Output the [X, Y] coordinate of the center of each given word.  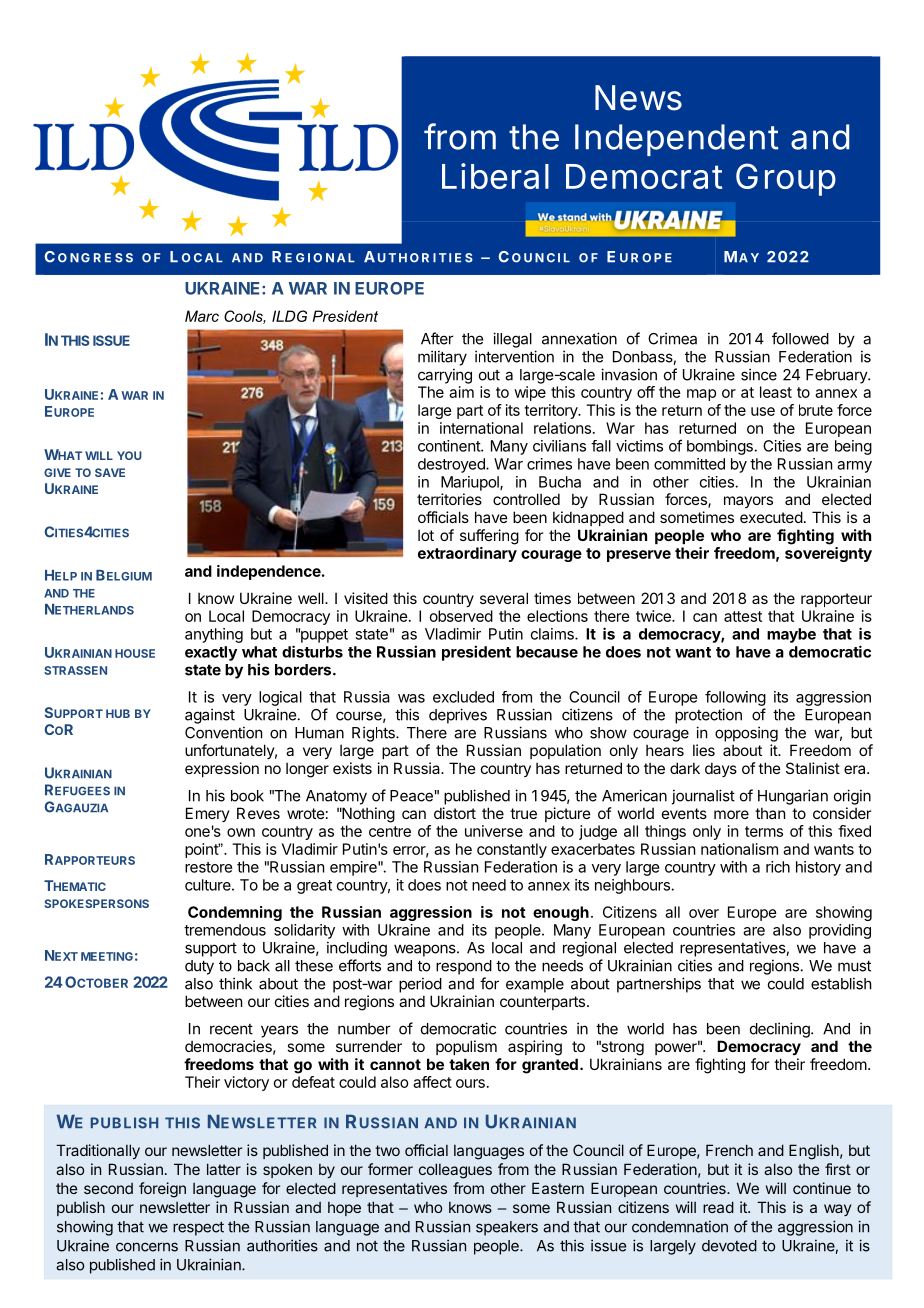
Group [786, 179]
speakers [507, 1228]
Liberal [495, 176]
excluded [463, 697]
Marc [202, 316]
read [718, 1207]
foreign [162, 1190]
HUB [118, 713]
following [735, 698]
